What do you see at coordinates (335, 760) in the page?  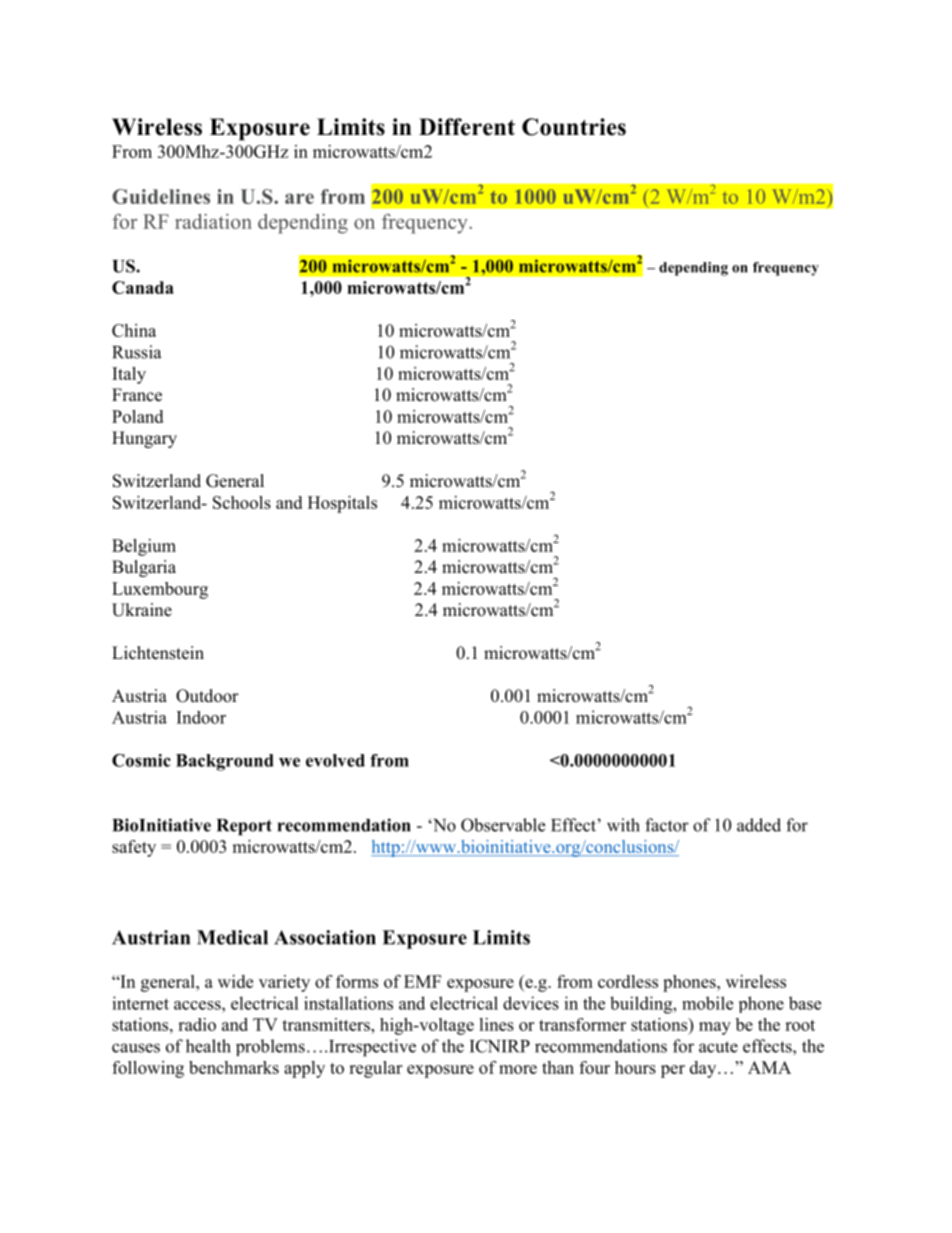 I see `evolved` at bounding box center [335, 760].
